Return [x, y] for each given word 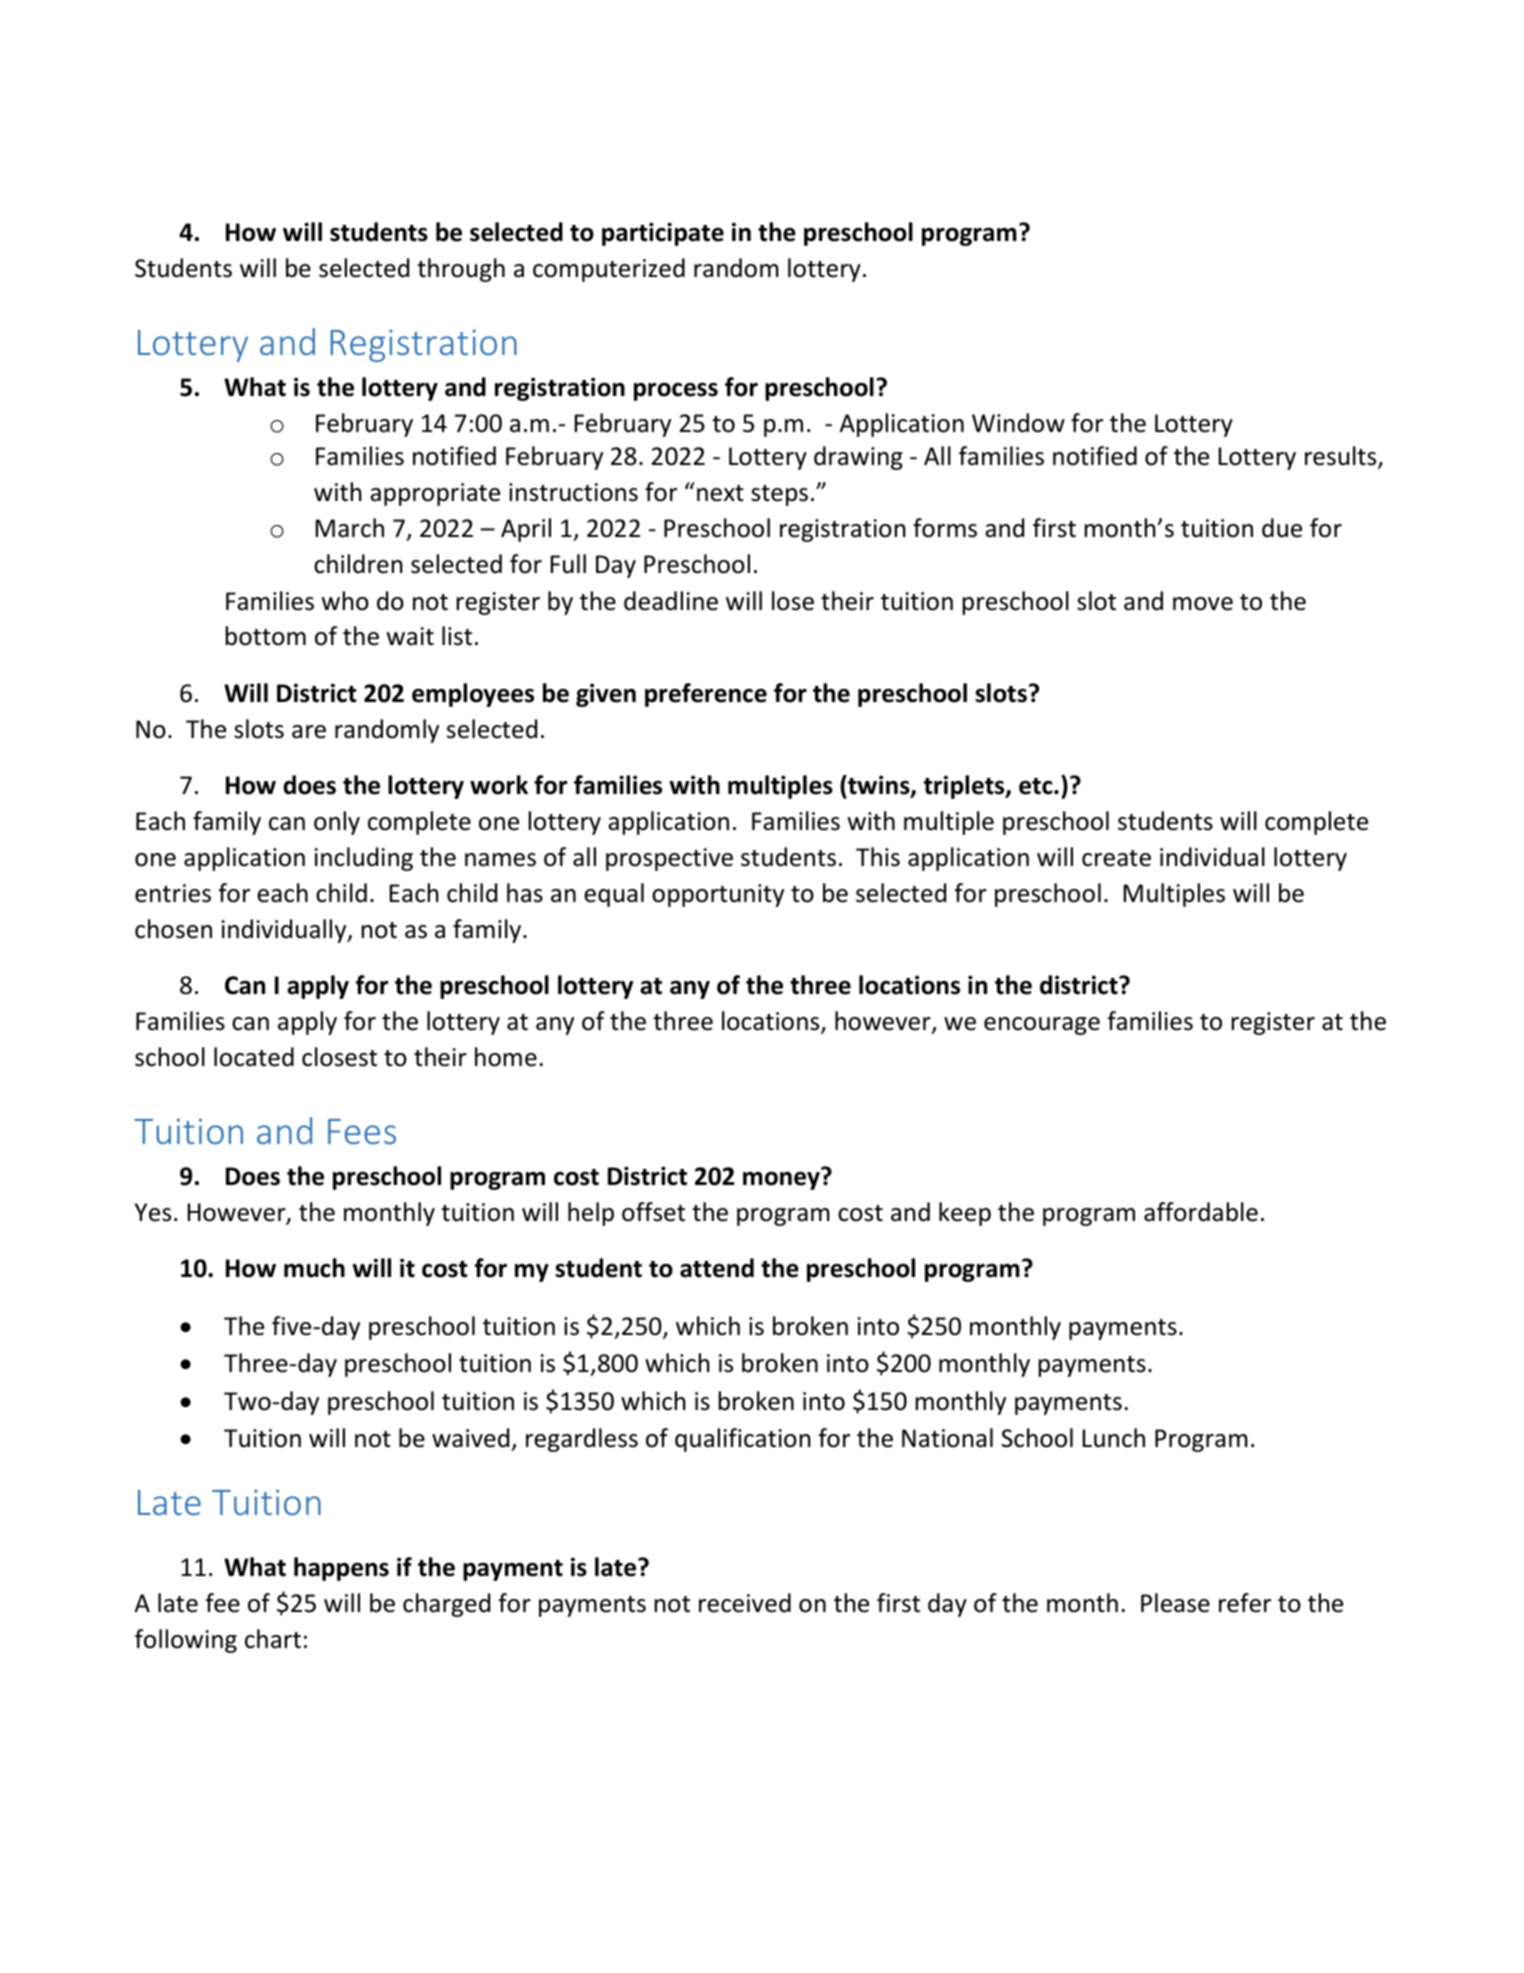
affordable [1201, 1212]
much [314, 1268]
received [745, 1603]
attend [717, 1268]
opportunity [718, 895]
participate [663, 234]
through [461, 270]
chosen [173, 929]
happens [341, 1569]
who [345, 601]
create [1116, 858]
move [1203, 604]
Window [1018, 423]
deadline [671, 601]
